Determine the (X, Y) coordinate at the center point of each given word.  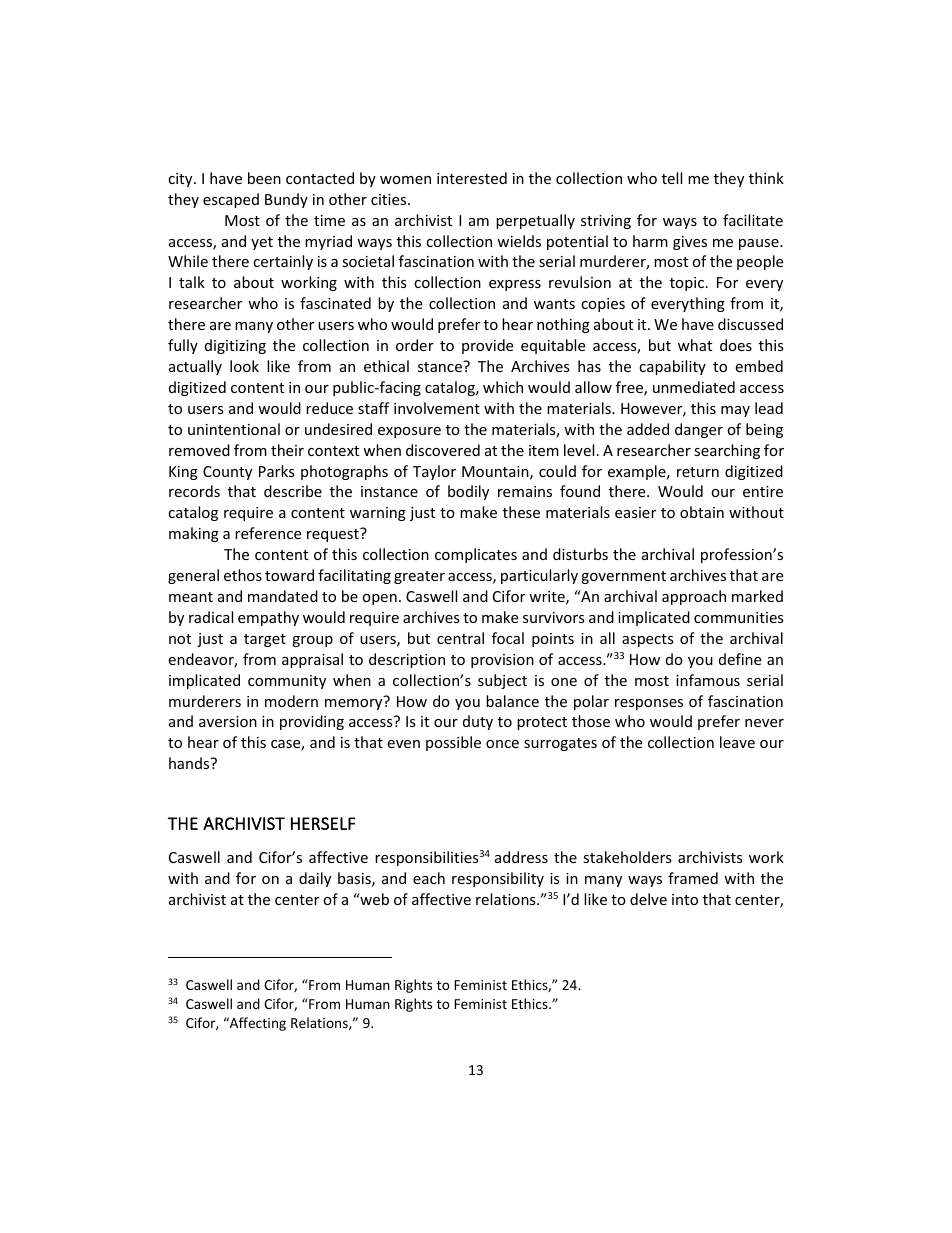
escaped (231, 200)
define (740, 659)
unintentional (234, 429)
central (460, 638)
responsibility (498, 879)
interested (472, 178)
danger (699, 430)
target (265, 640)
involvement (437, 408)
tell (672, 178)
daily (315, 879)
